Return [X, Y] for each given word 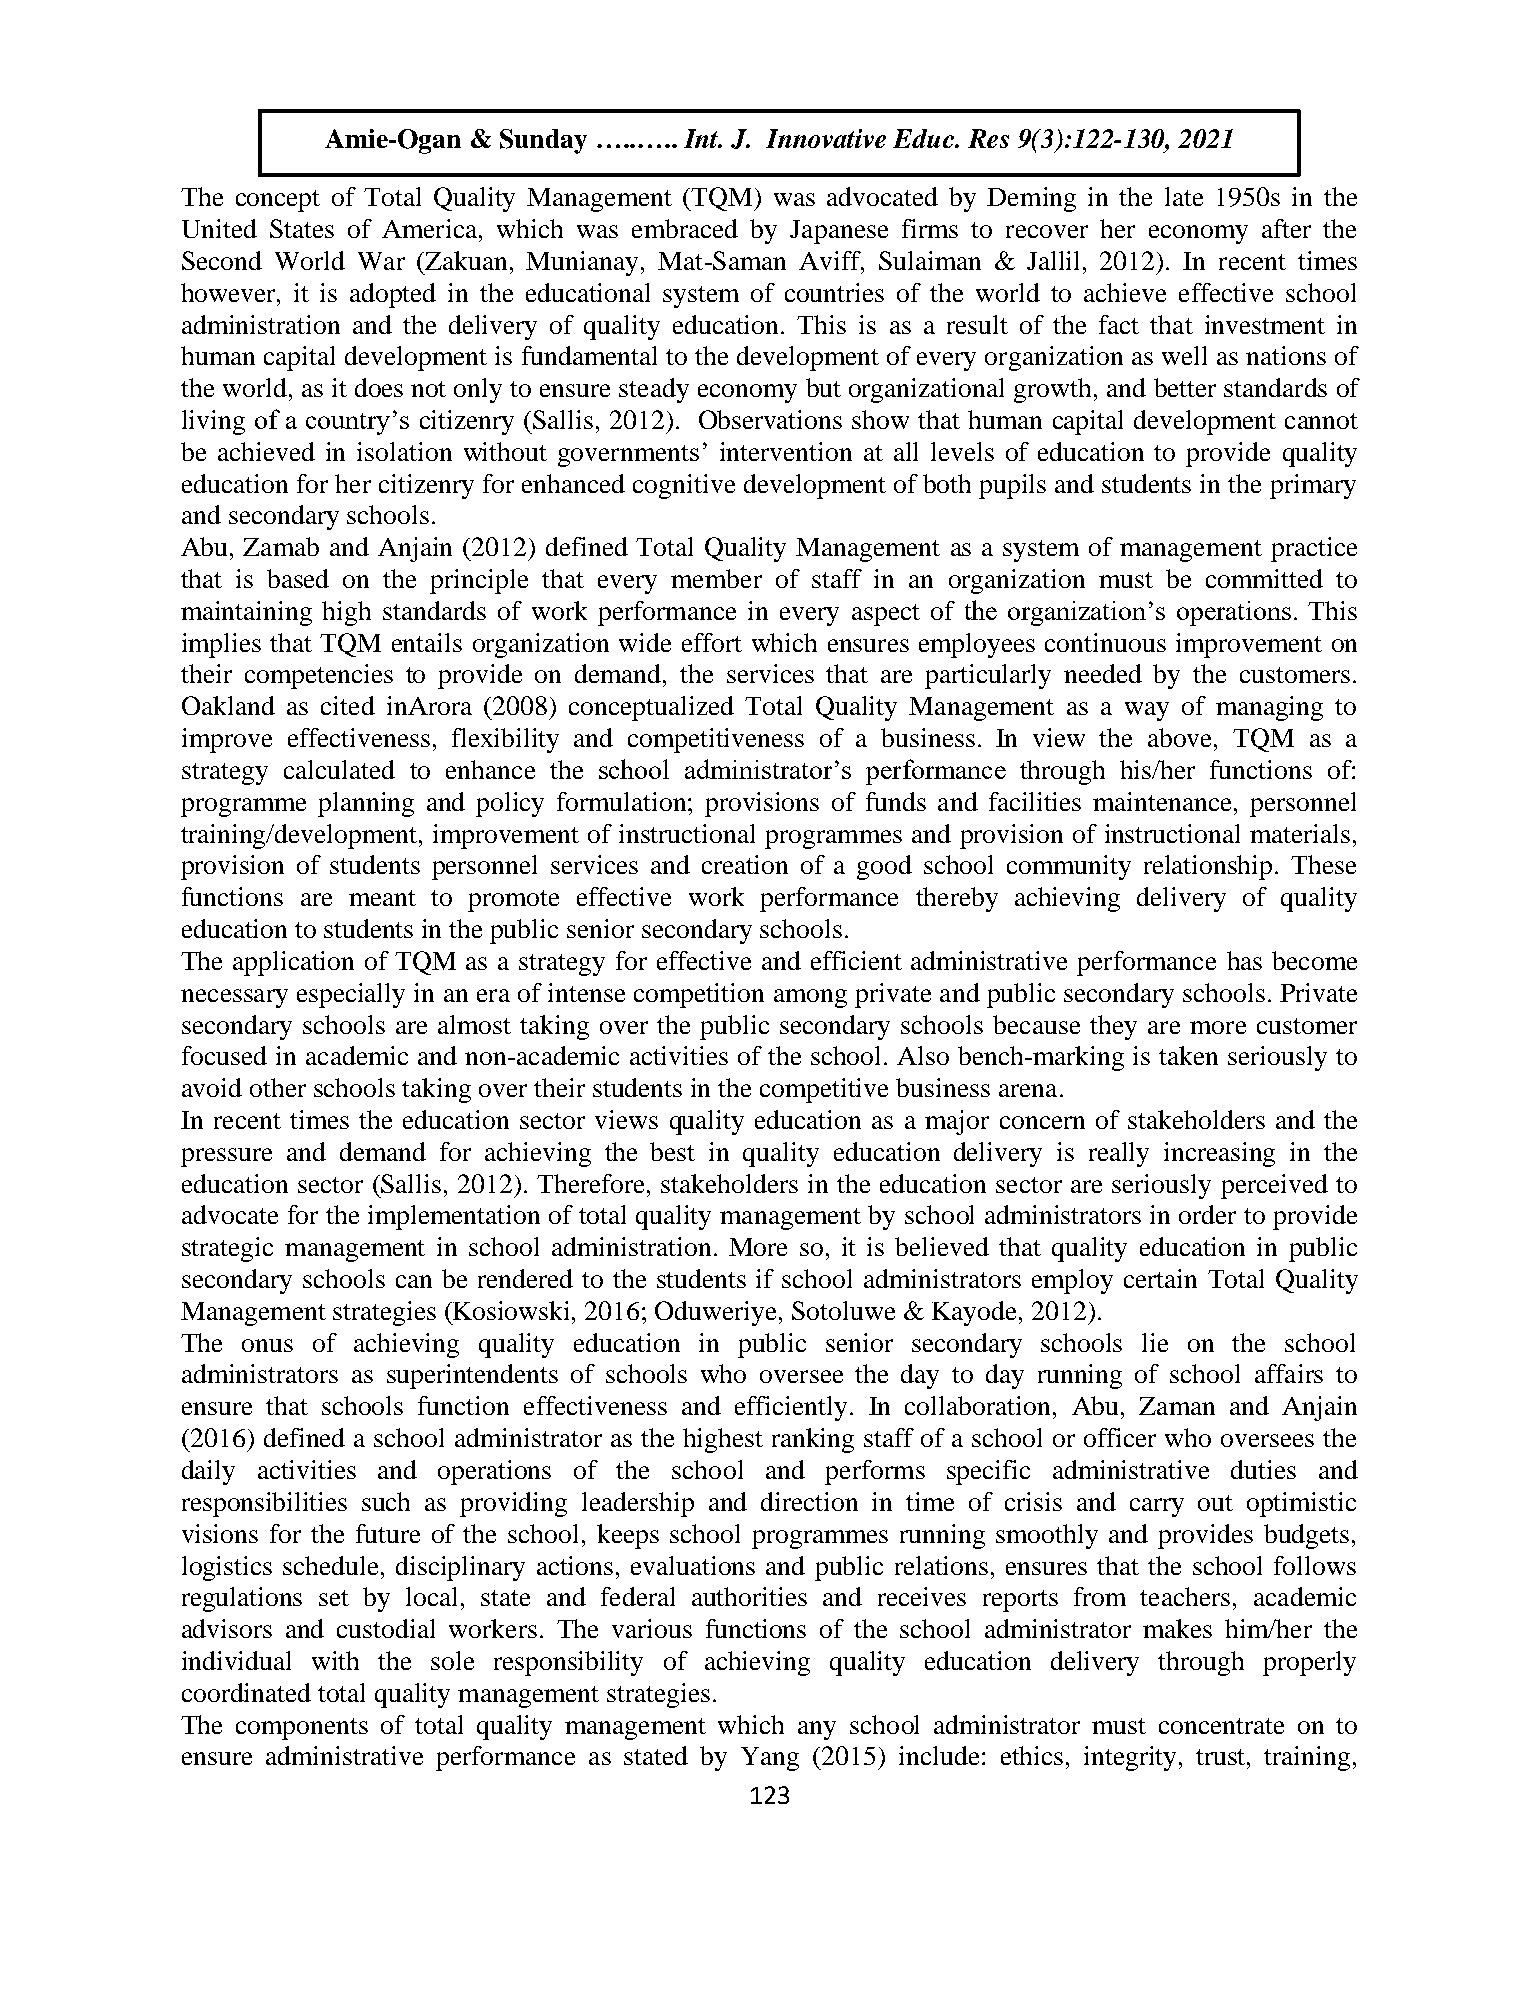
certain [1160, 1278]
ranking [813, 1440]
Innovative [826, 138]
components [302, 1729]
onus [267, 1345]
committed [1264, 578]
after [1286, 228]
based [298, 578]
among [810, 998]
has [1244, 960]
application [293, 963]
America [431, 228]
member [716, 578]
